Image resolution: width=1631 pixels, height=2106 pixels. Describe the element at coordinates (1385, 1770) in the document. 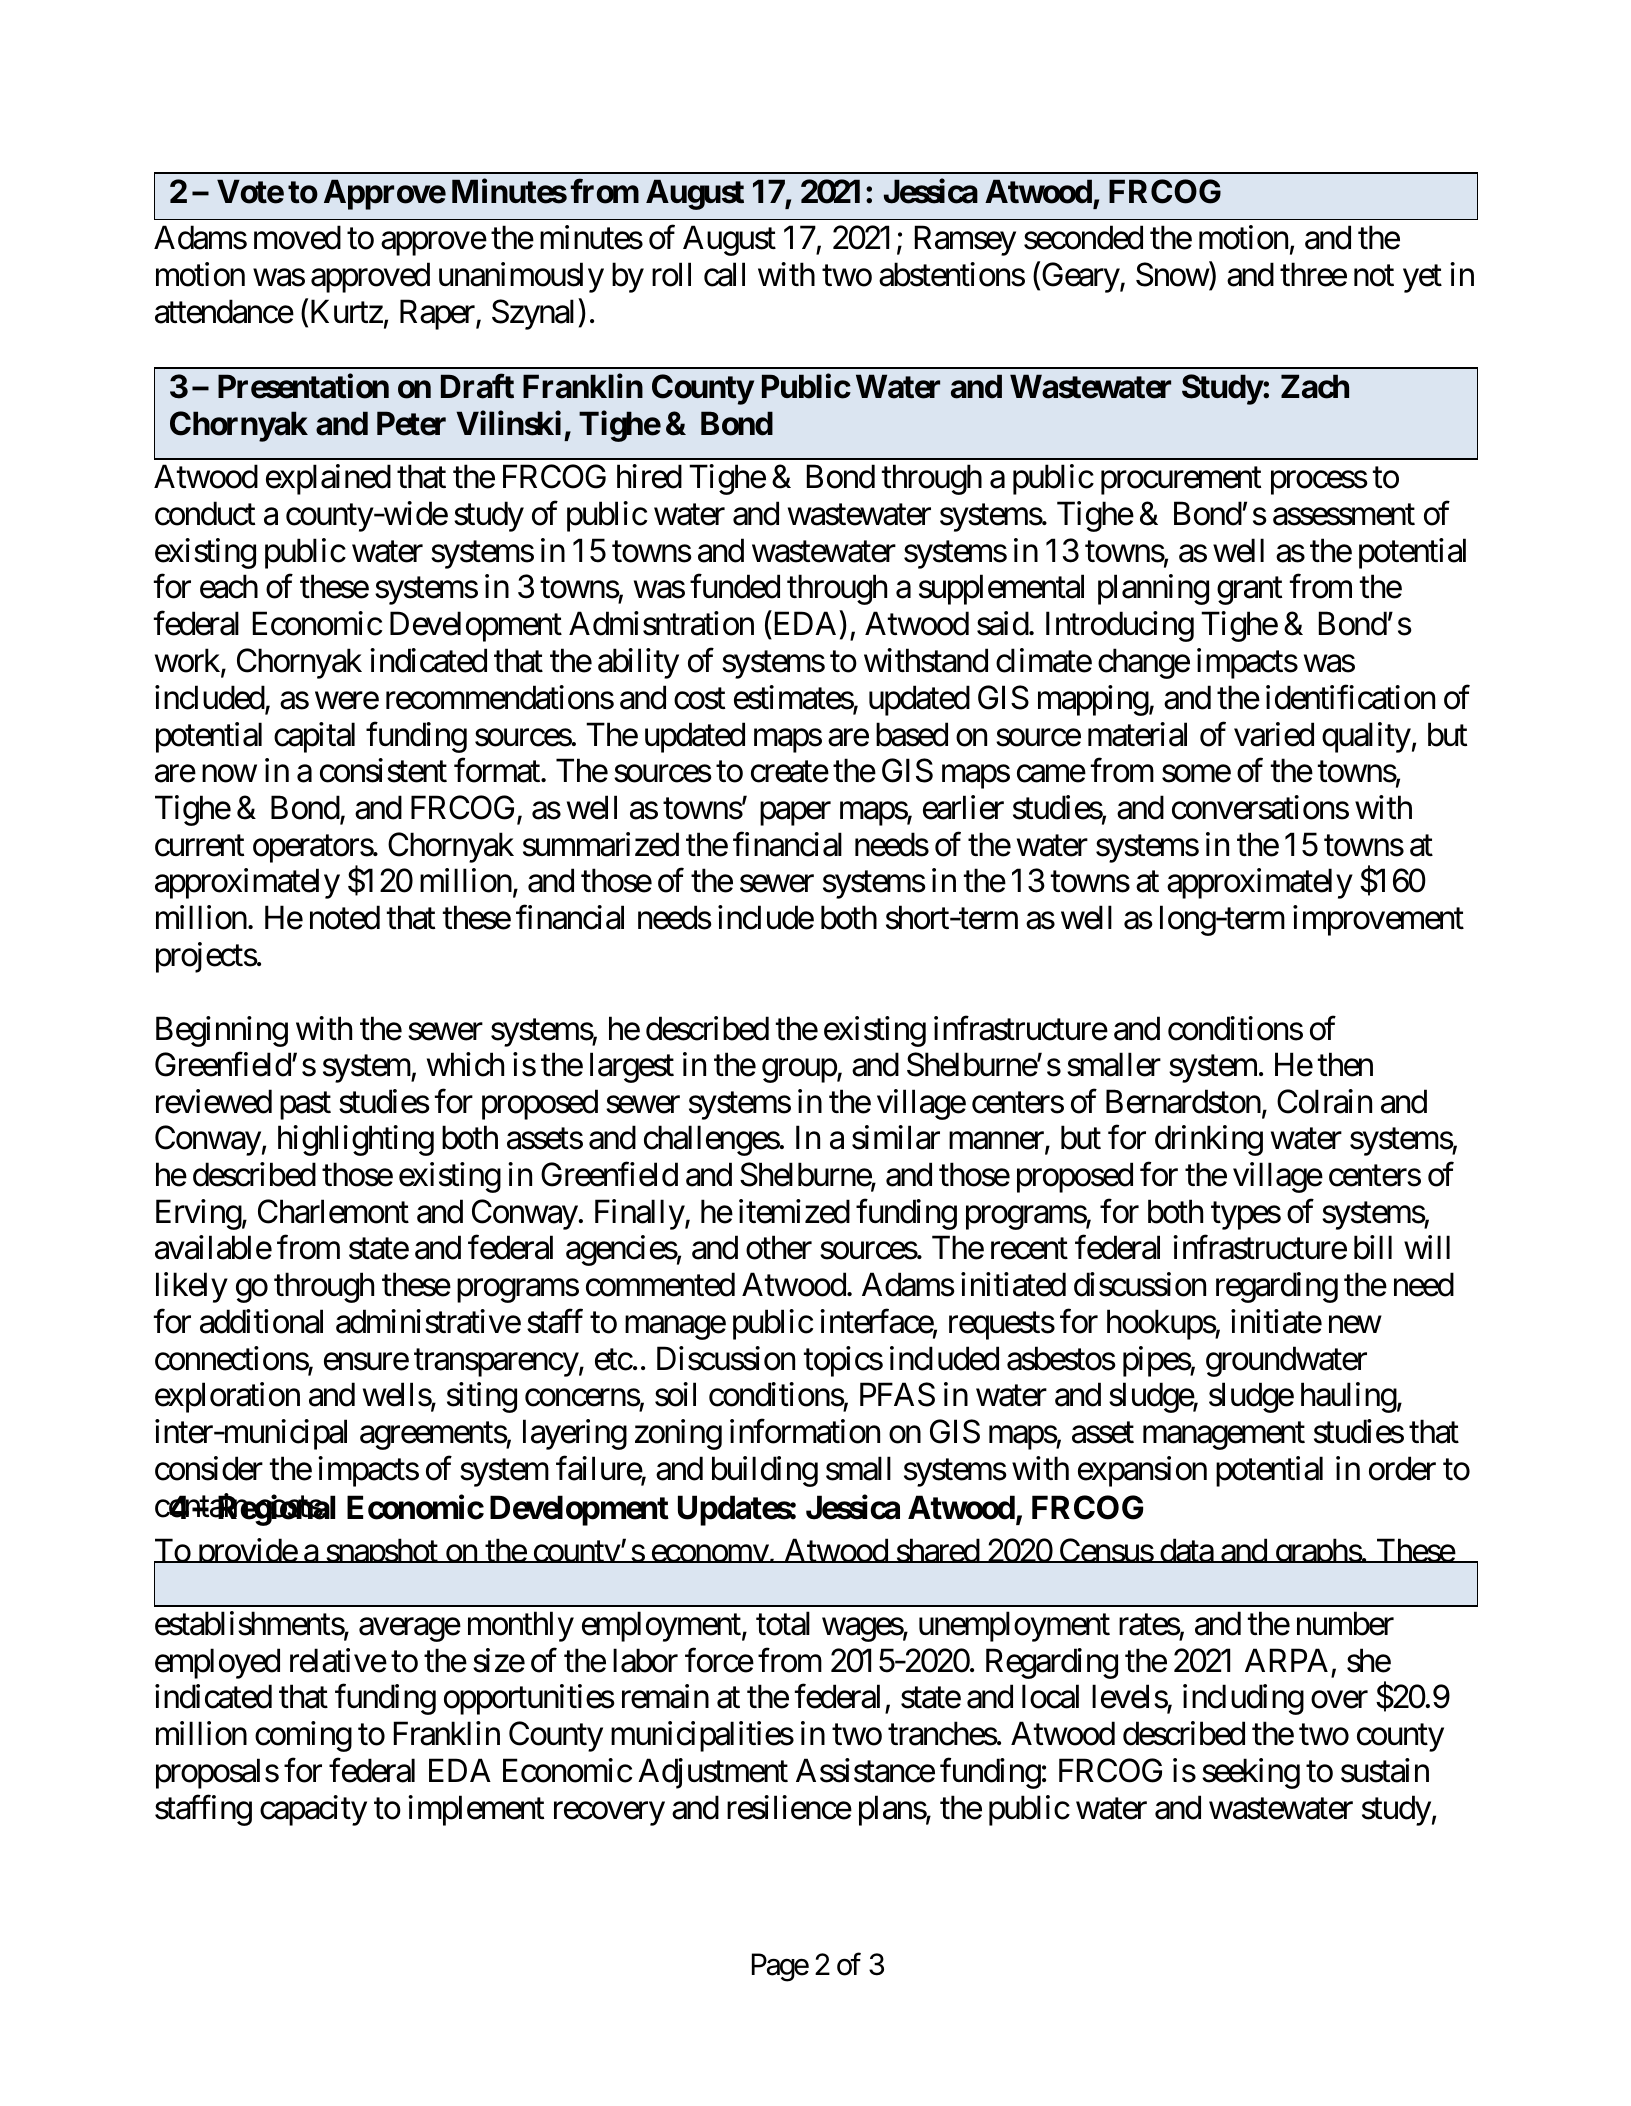

I see `sustain` at that location.
